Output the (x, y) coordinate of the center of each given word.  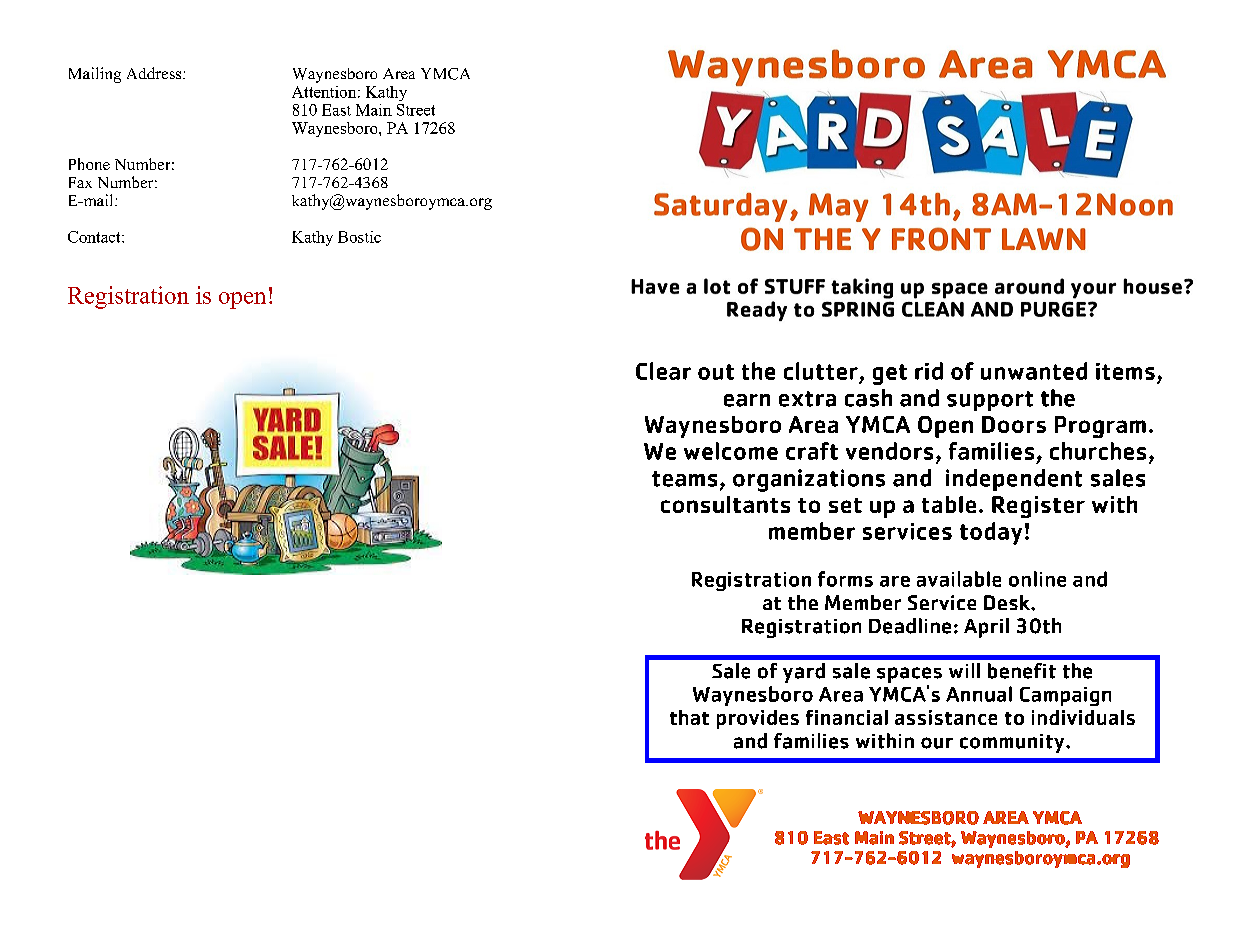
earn (747, 400)
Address (155, 73)
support (990, 401)
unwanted (1034, 371)
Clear (663, 371)
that (689, 717)
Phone (89, 164)
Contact (95, 237)
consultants (725, 504)
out (716, 372)
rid (929, 371)
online (1037, 579)
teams (684, 479)
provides (758, 719)
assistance (946, 717)
